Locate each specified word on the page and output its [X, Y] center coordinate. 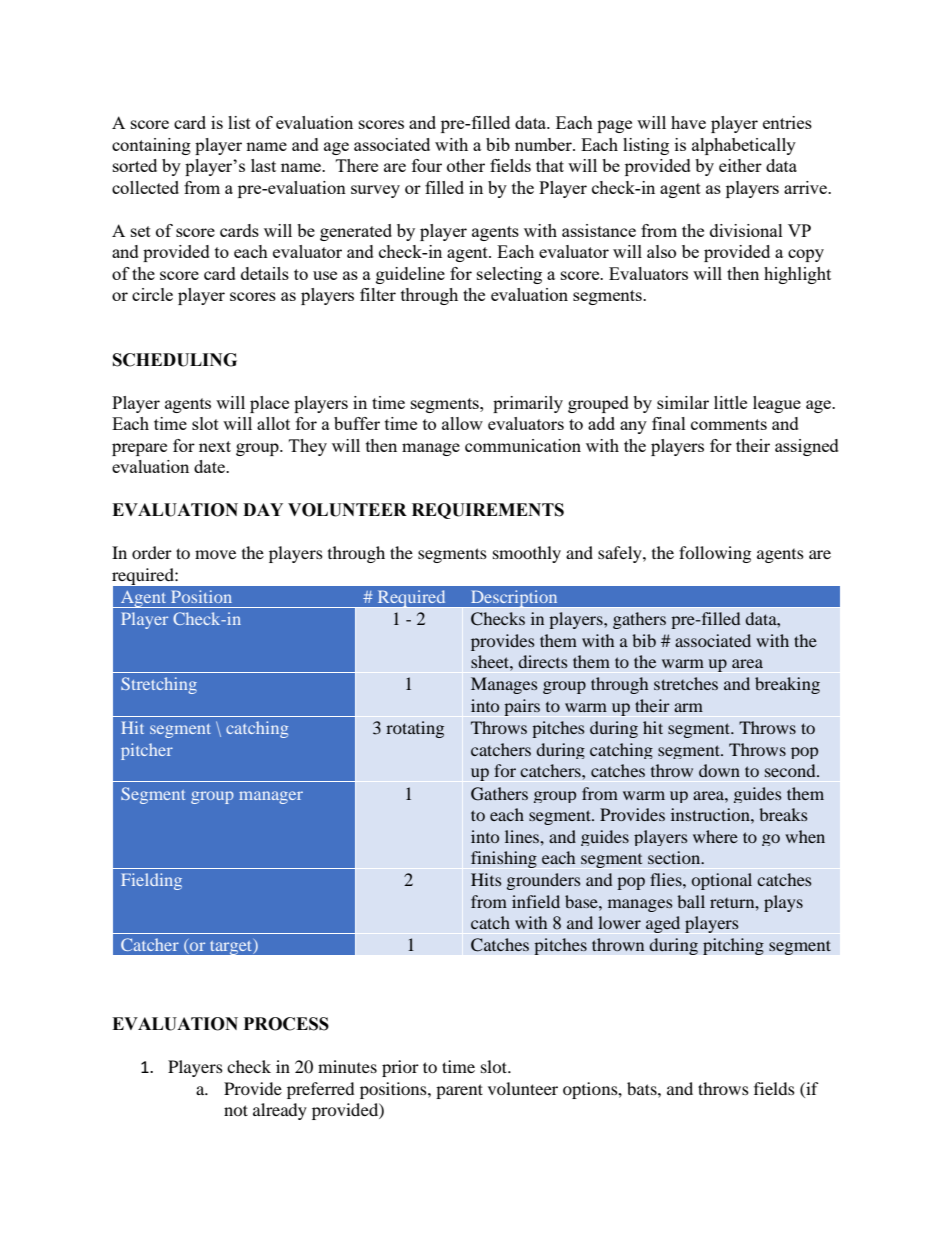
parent [459, 1091]
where [715, 836]
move [215, 554]
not [236, 1110]
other [466, 165]
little [730, 402]
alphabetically [744, 146]
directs [543, 661]
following [715, 554]
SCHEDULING [175, 360]
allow [462, 423]
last [263, 165]
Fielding [151, 881]
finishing [504, 859]
